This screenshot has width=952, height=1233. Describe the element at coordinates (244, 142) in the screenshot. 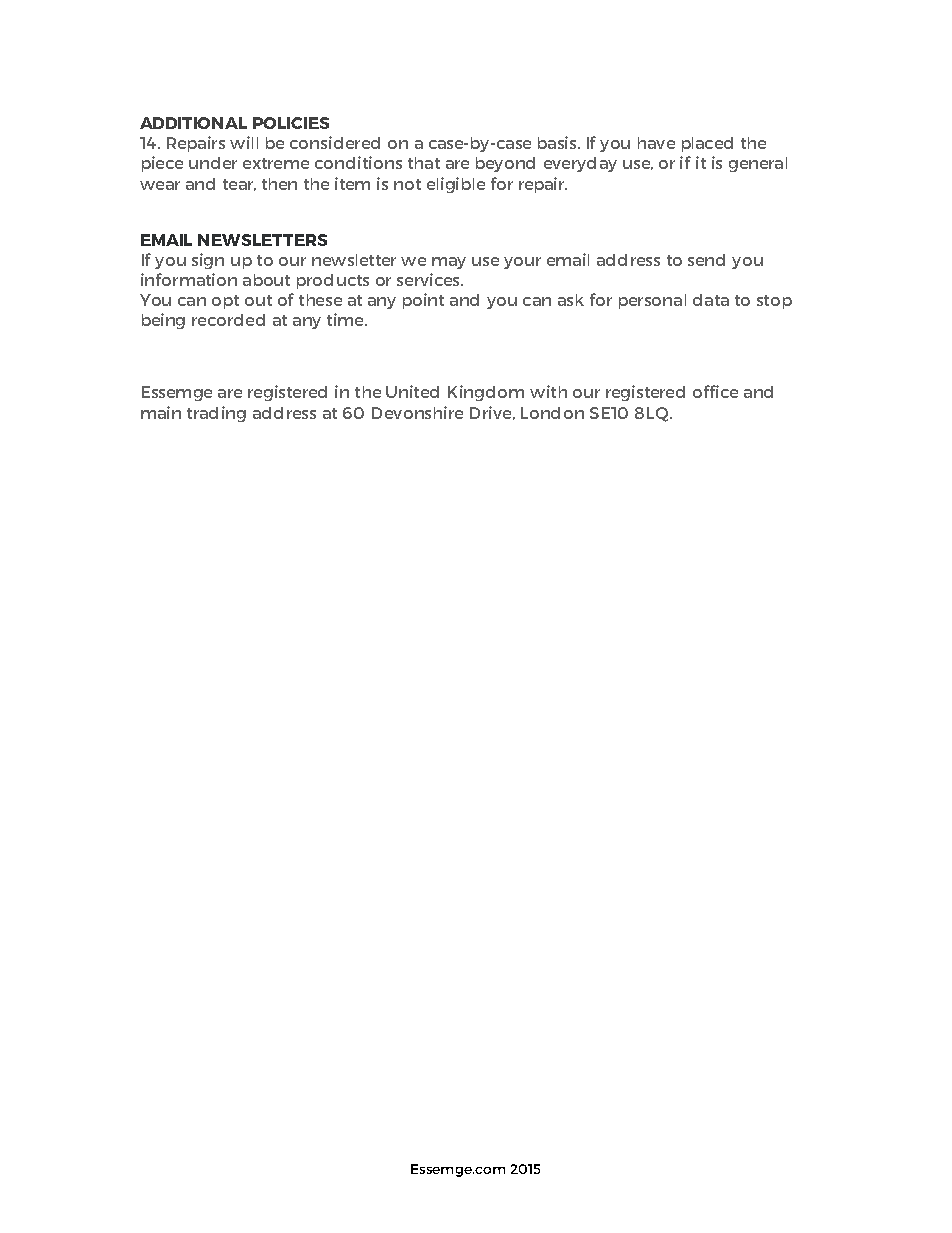

I see `will` at that location.
